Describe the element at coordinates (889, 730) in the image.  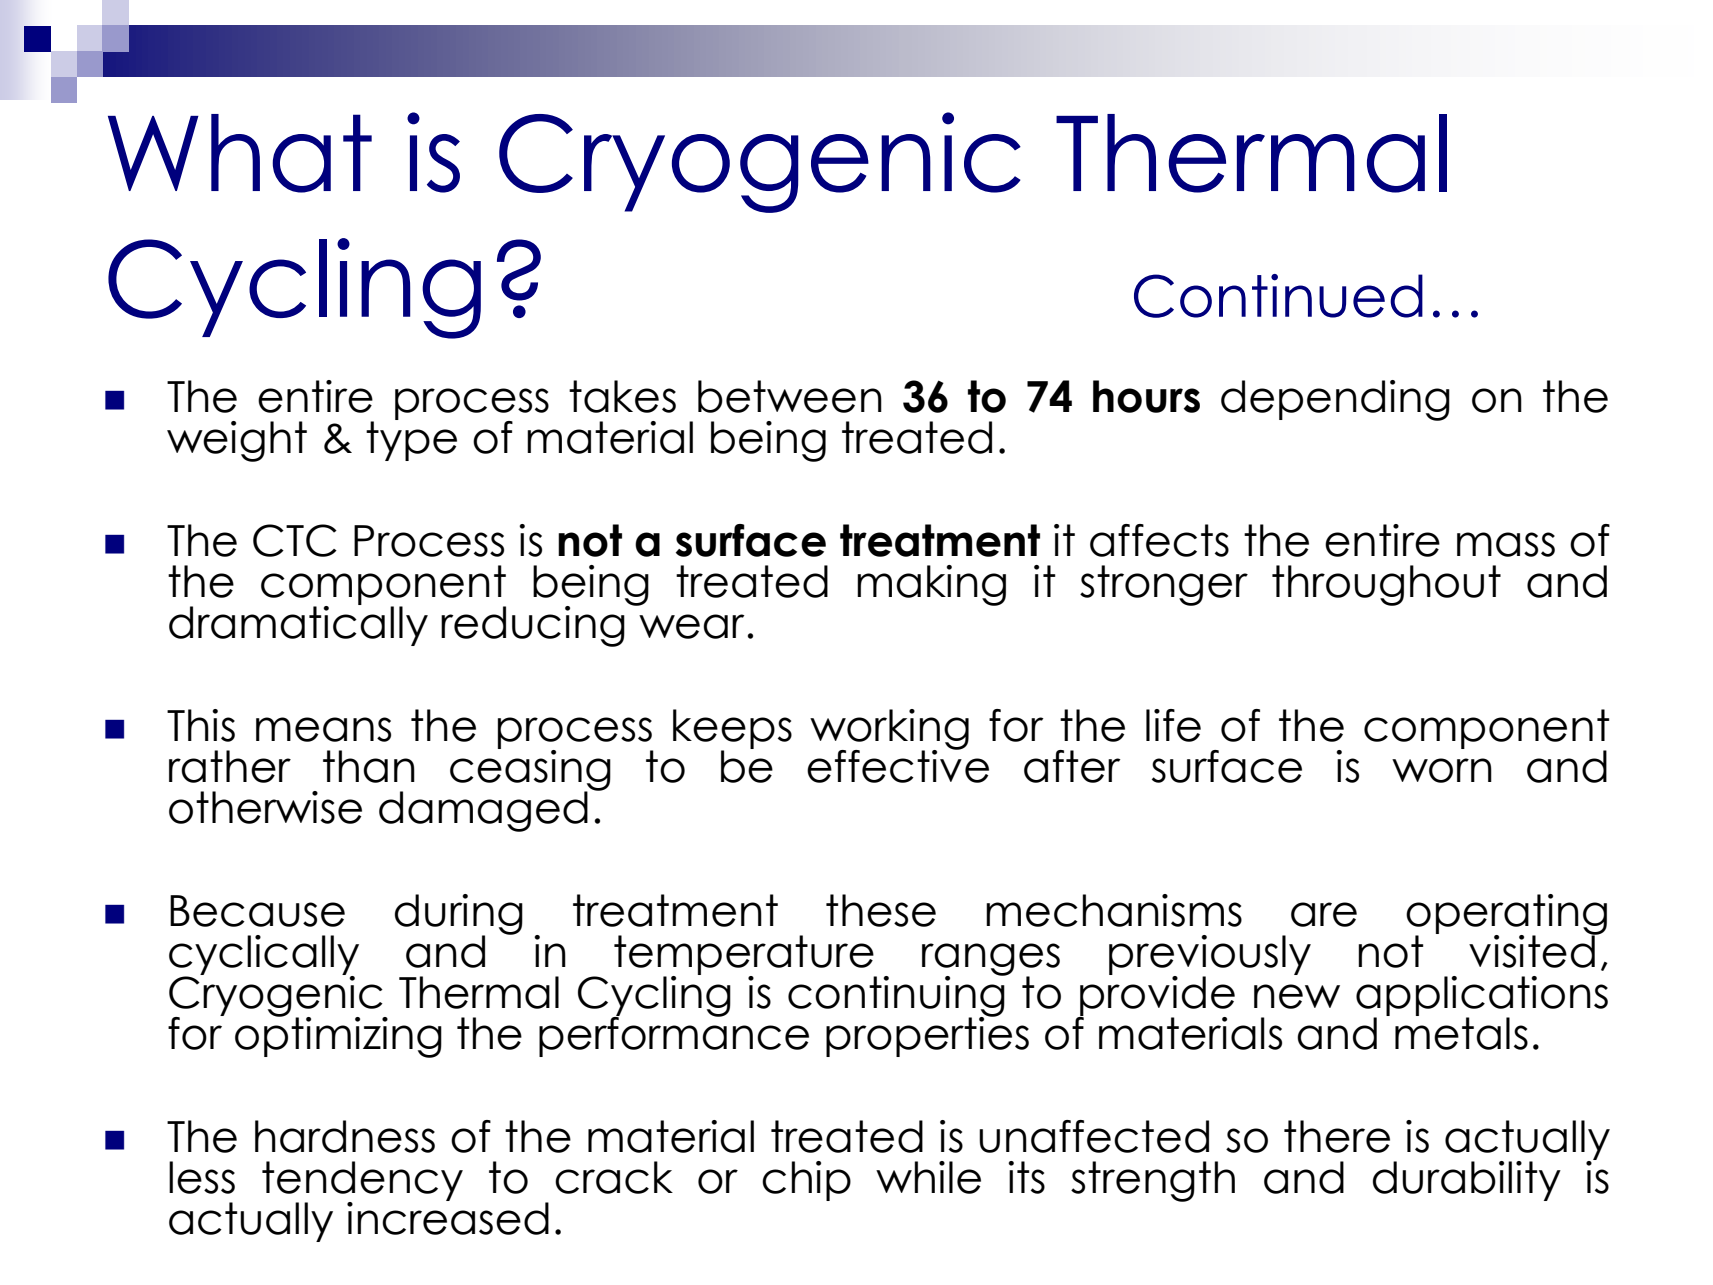
I see `working` at that location.
